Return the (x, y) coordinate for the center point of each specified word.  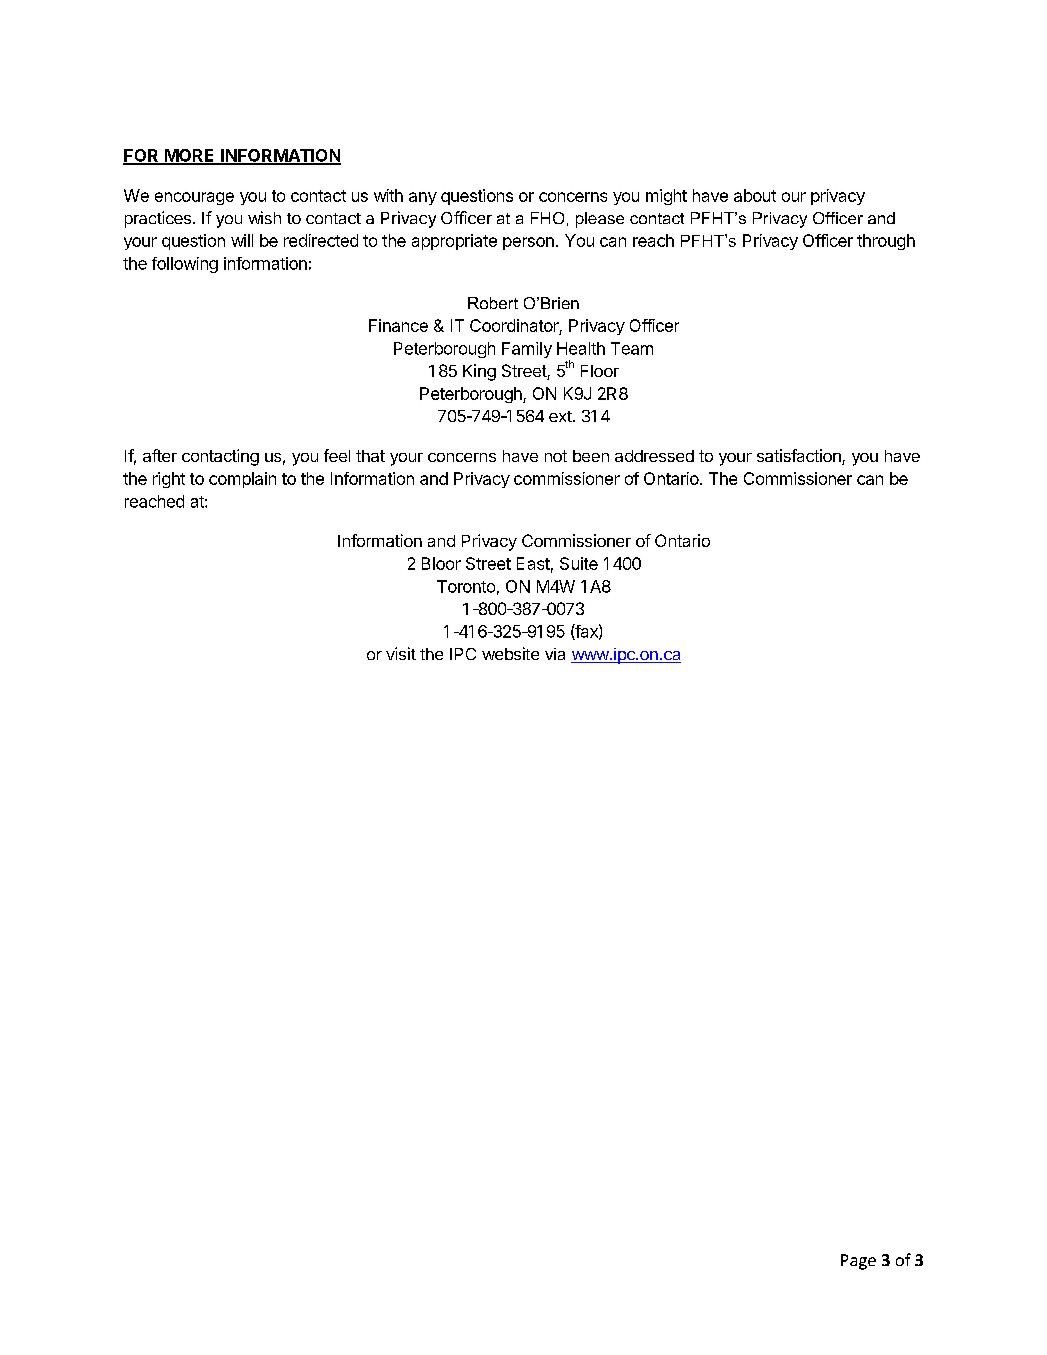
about (755, 195)
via (555, 654)
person (528, 243)
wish (264, 217)
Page (858, 1262)
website (510, 653)
